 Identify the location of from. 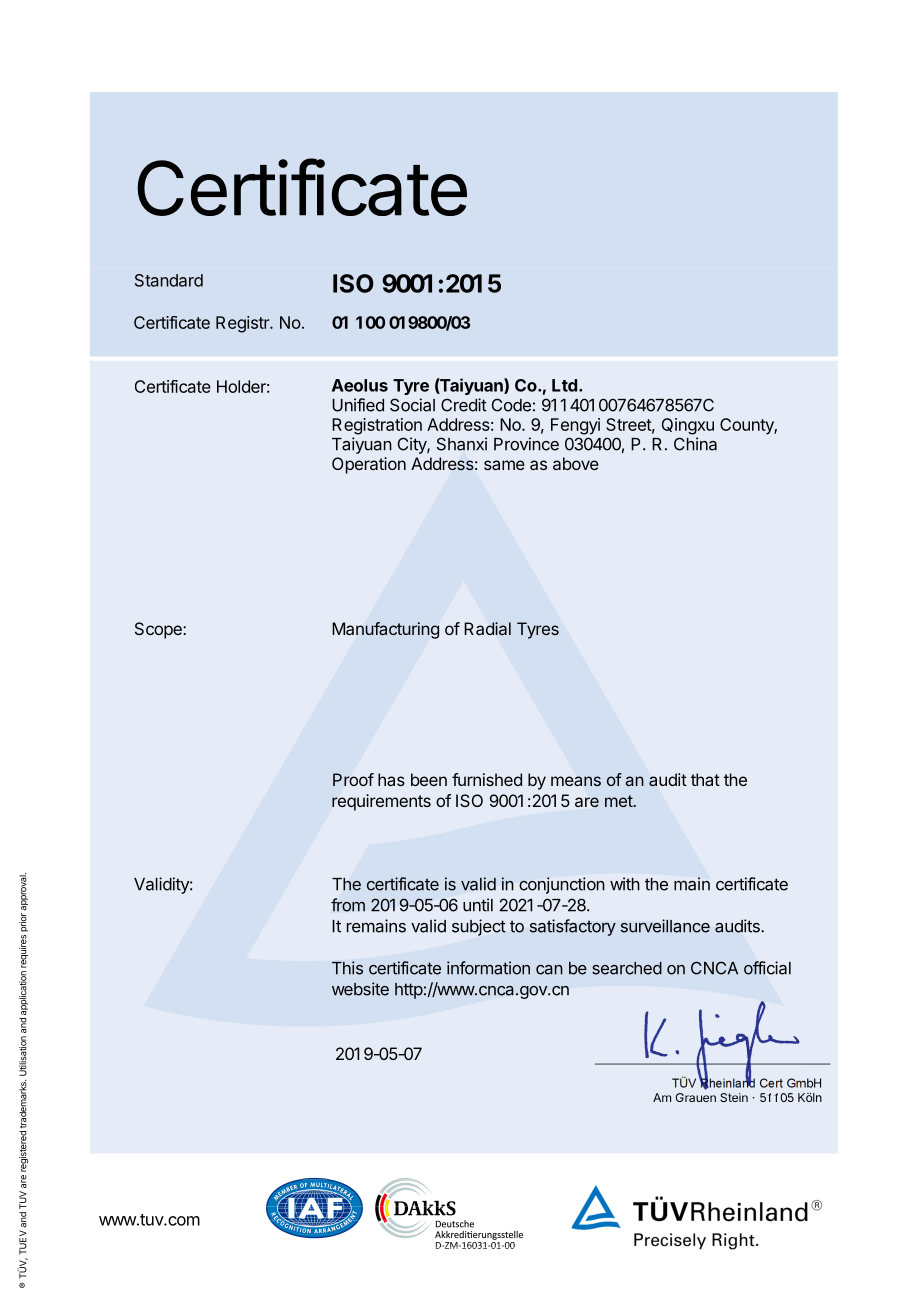
(348, 905).
